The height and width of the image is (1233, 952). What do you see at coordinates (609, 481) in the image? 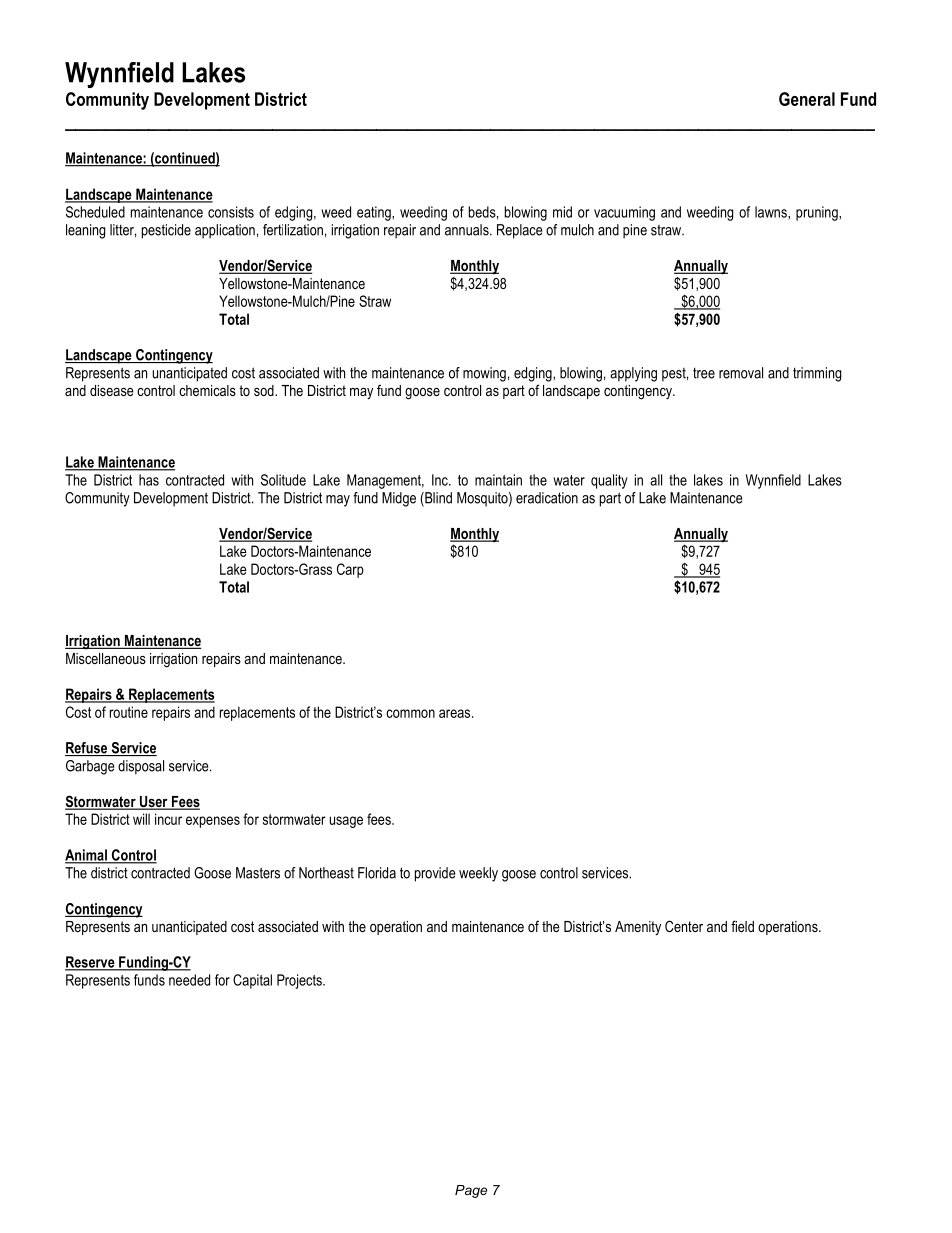
I see `quality` at bounding box center [609, 481].
